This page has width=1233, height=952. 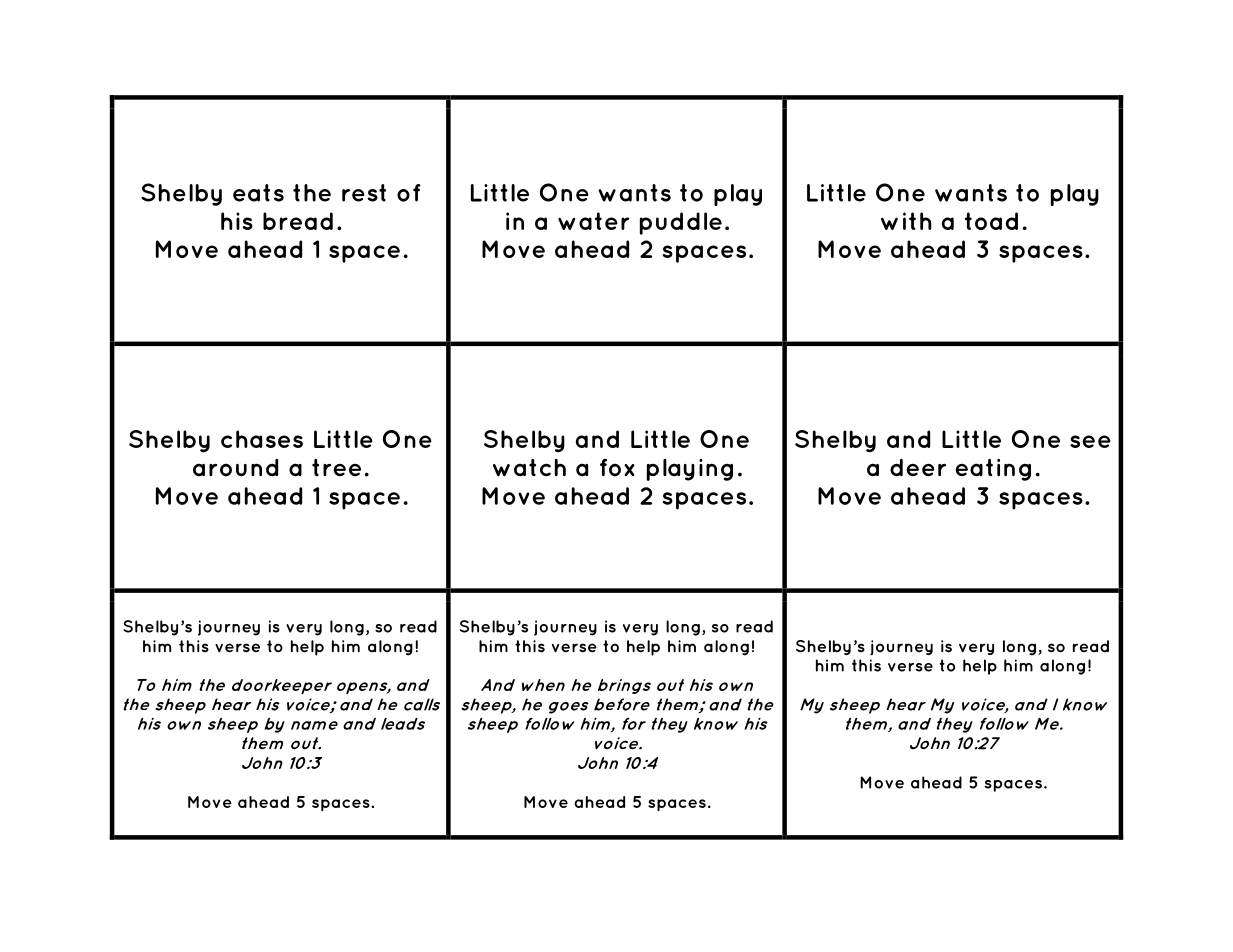 What do you see at coordinates (262, 439) in the page?
I see `chases` at bounding box center [262, 439].
